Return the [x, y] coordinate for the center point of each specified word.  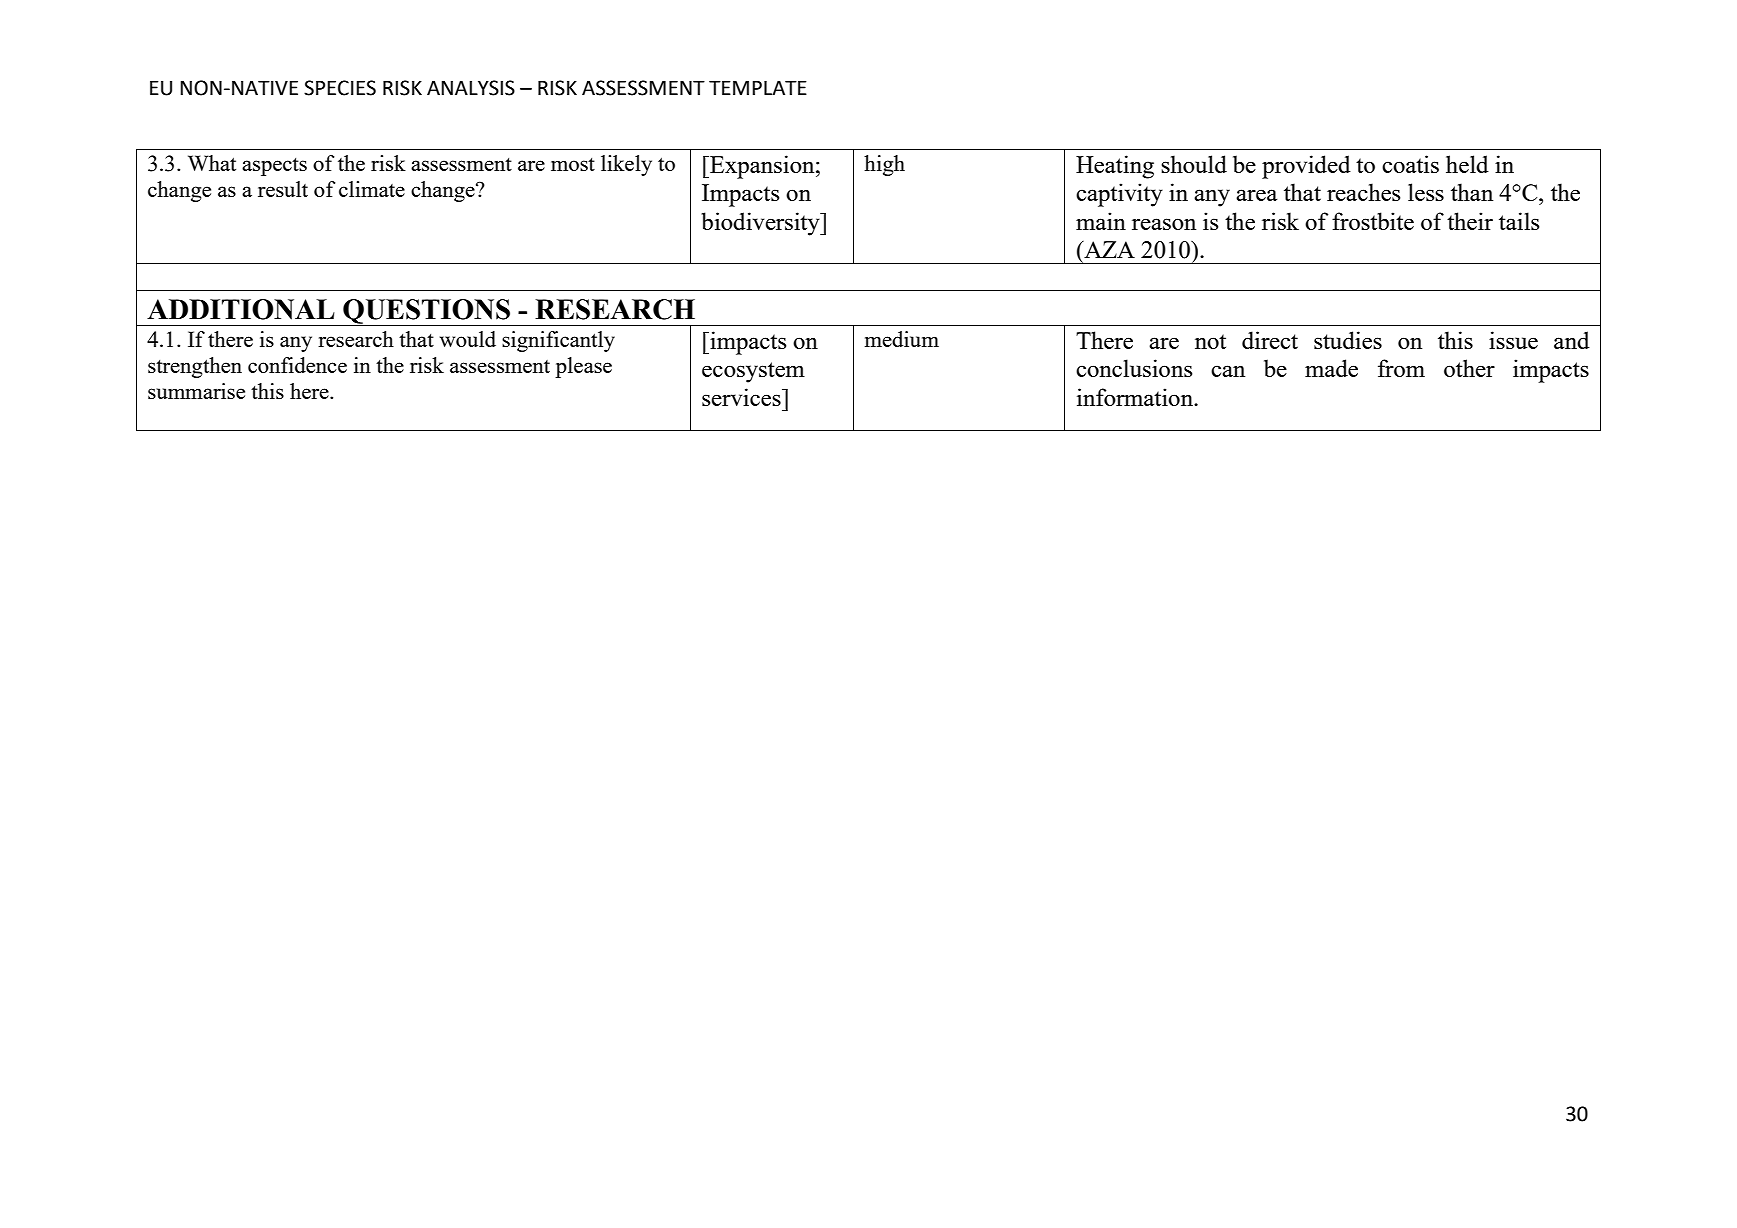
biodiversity [761, 224]
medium [902, 339]
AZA [1108, 249]
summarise [196, 391]
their [1470, 221]
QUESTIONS [426, 312]
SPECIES [340, 88]
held [1467, 164]
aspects [274, 167]
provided [1306, 167]
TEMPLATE [758, 88]
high [884, 165]
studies [1348, 340]
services [742, 397]
